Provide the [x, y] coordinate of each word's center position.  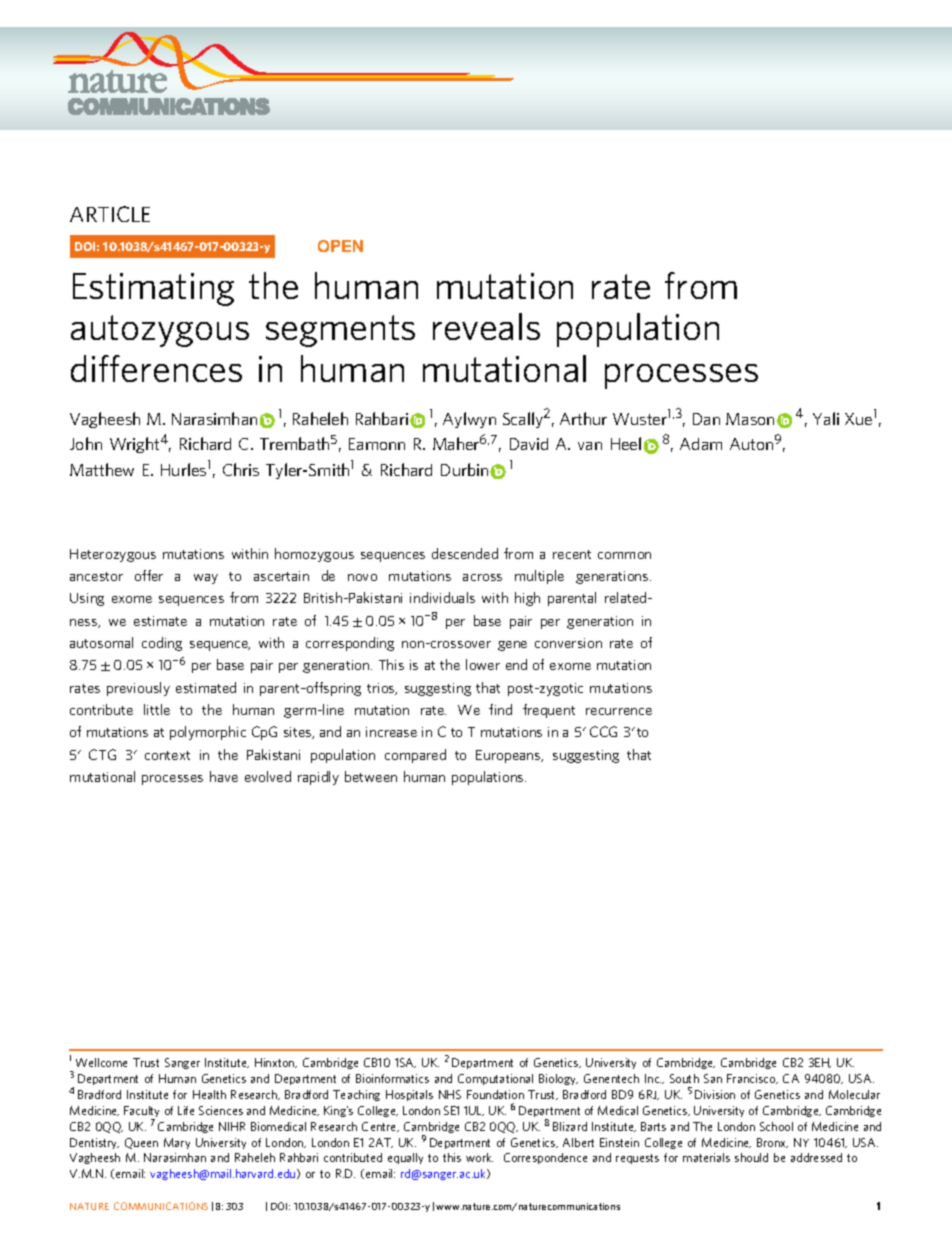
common [624, 555]
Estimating [153, 289]
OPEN [340, 246]
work [479, 1157]
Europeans [509, 756]
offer [149, 575]
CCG [603, 731]
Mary [177, 1143]
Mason [750, 419]
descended [465, 553]
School [776, 1126]
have [224, 776]
